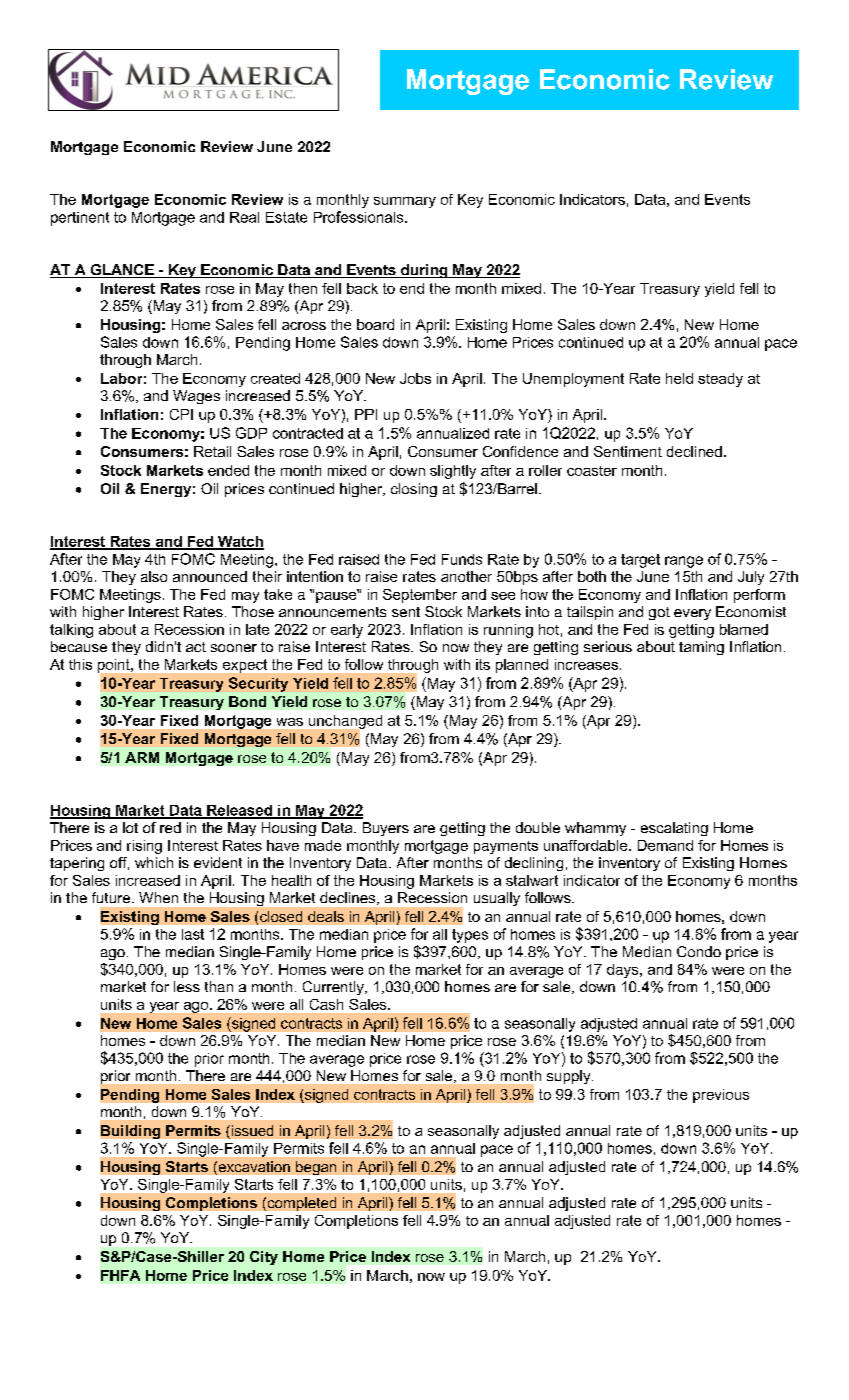 Image resolution: width=849 pixels, height=1400 pixels. Describe the element at coordinates (721, 1096) in the page. I see `previous` at that location.
